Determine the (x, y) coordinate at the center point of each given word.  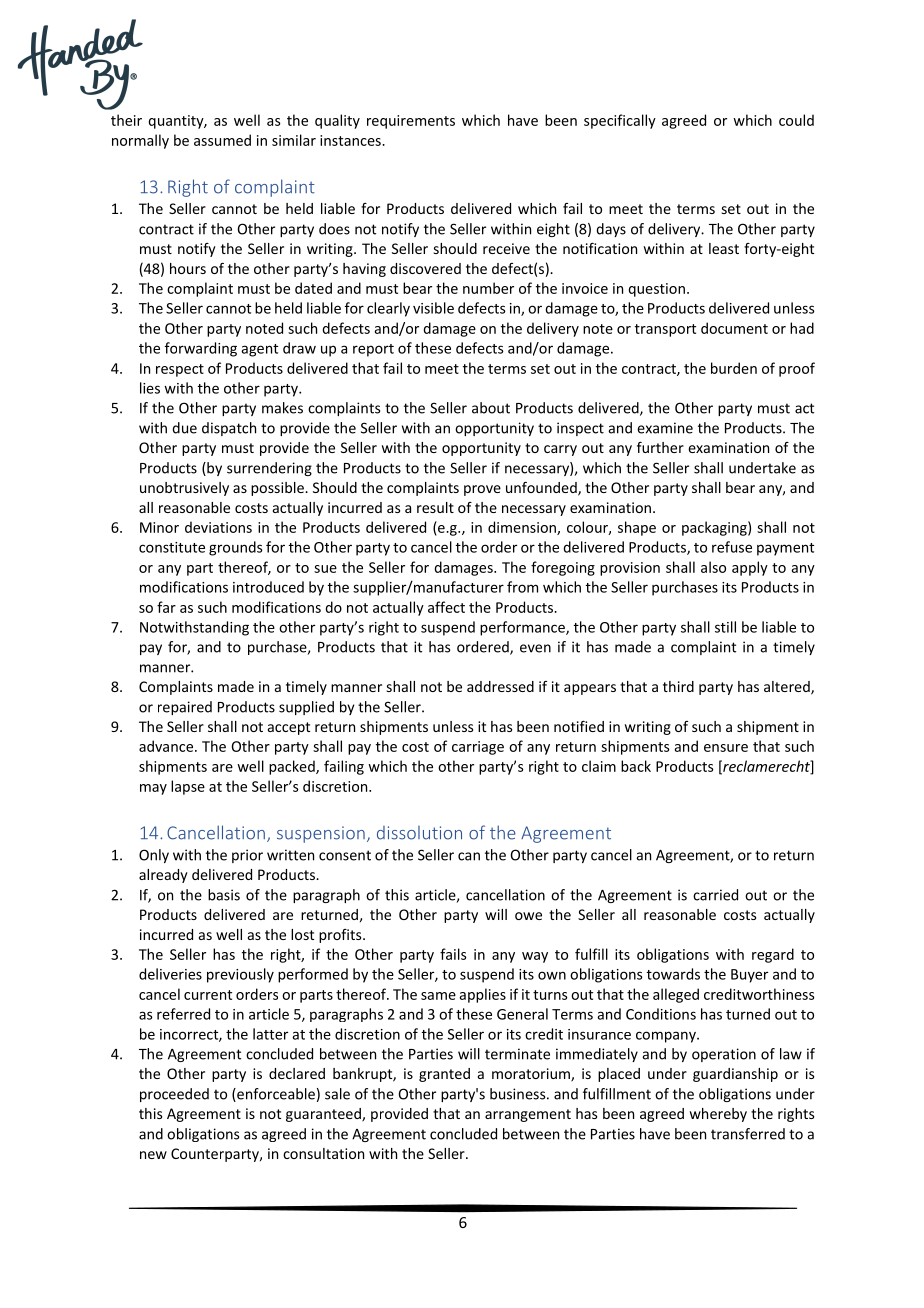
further (660, 447)
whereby (718, 1115)
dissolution (419, 833)
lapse (188, 787)
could (796, 120)
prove (482, 490)
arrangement (528, 1115)
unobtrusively (184, 489)
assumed (222, 140)
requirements (411, 122)
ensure (726, 748)
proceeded (174, 1095)
